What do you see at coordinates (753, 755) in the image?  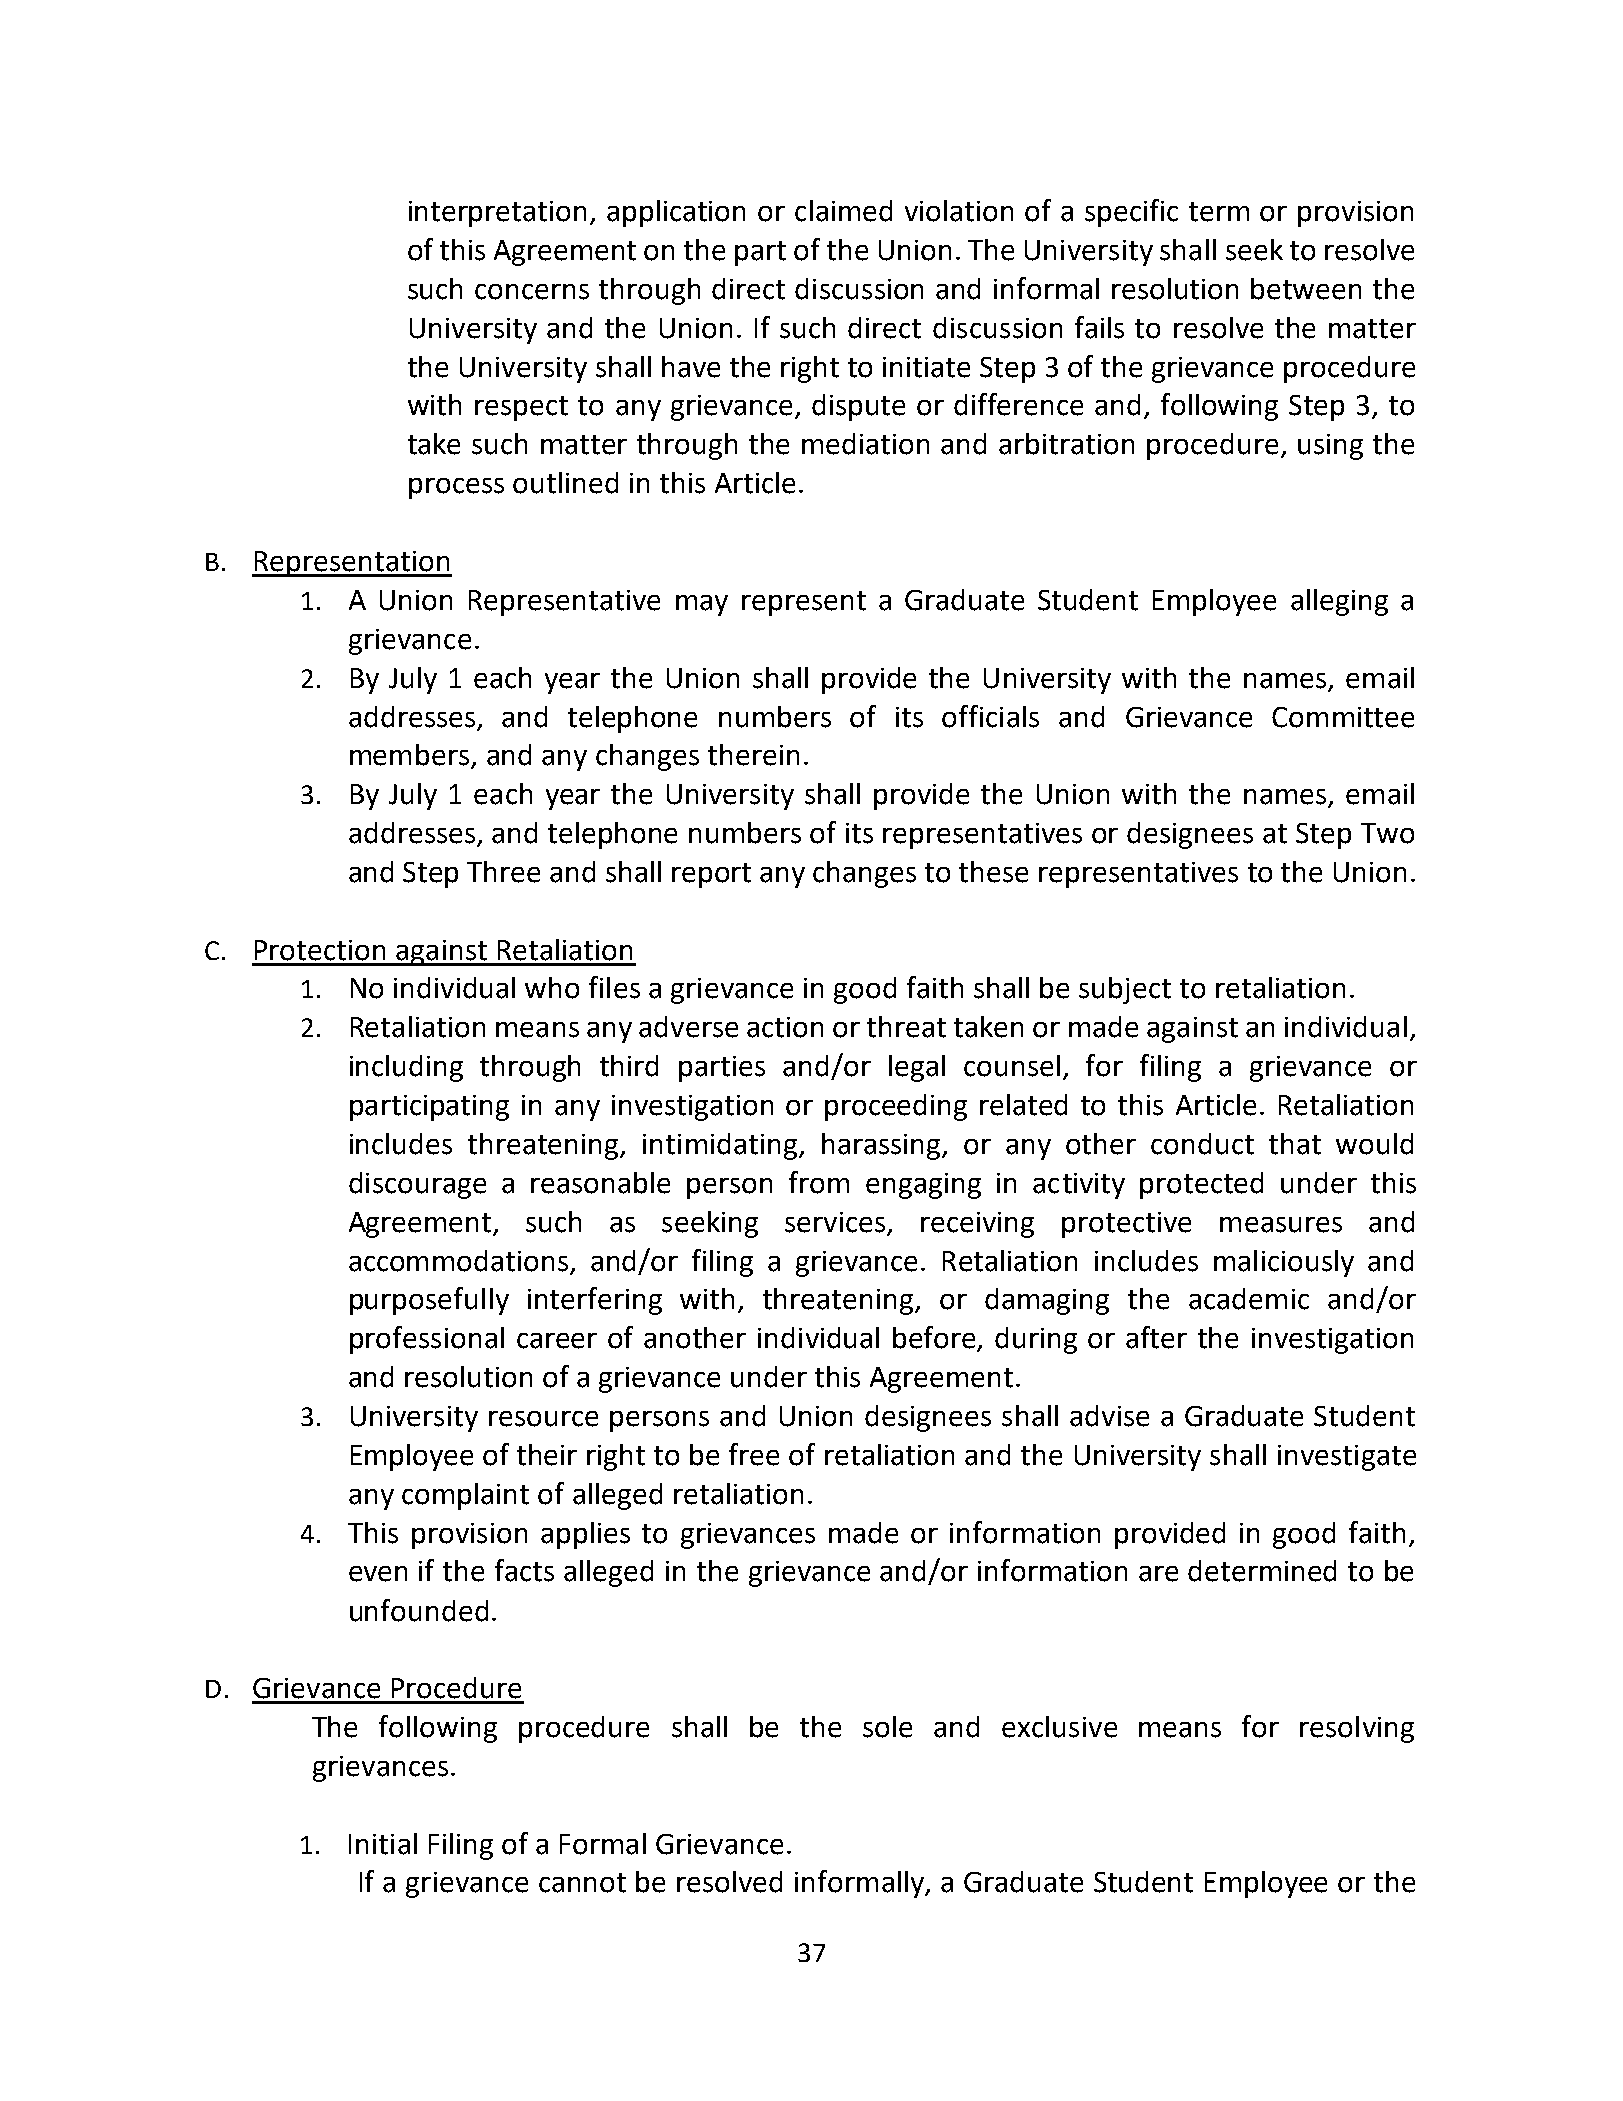 I see `therein` at bounding box center [753, 755].
